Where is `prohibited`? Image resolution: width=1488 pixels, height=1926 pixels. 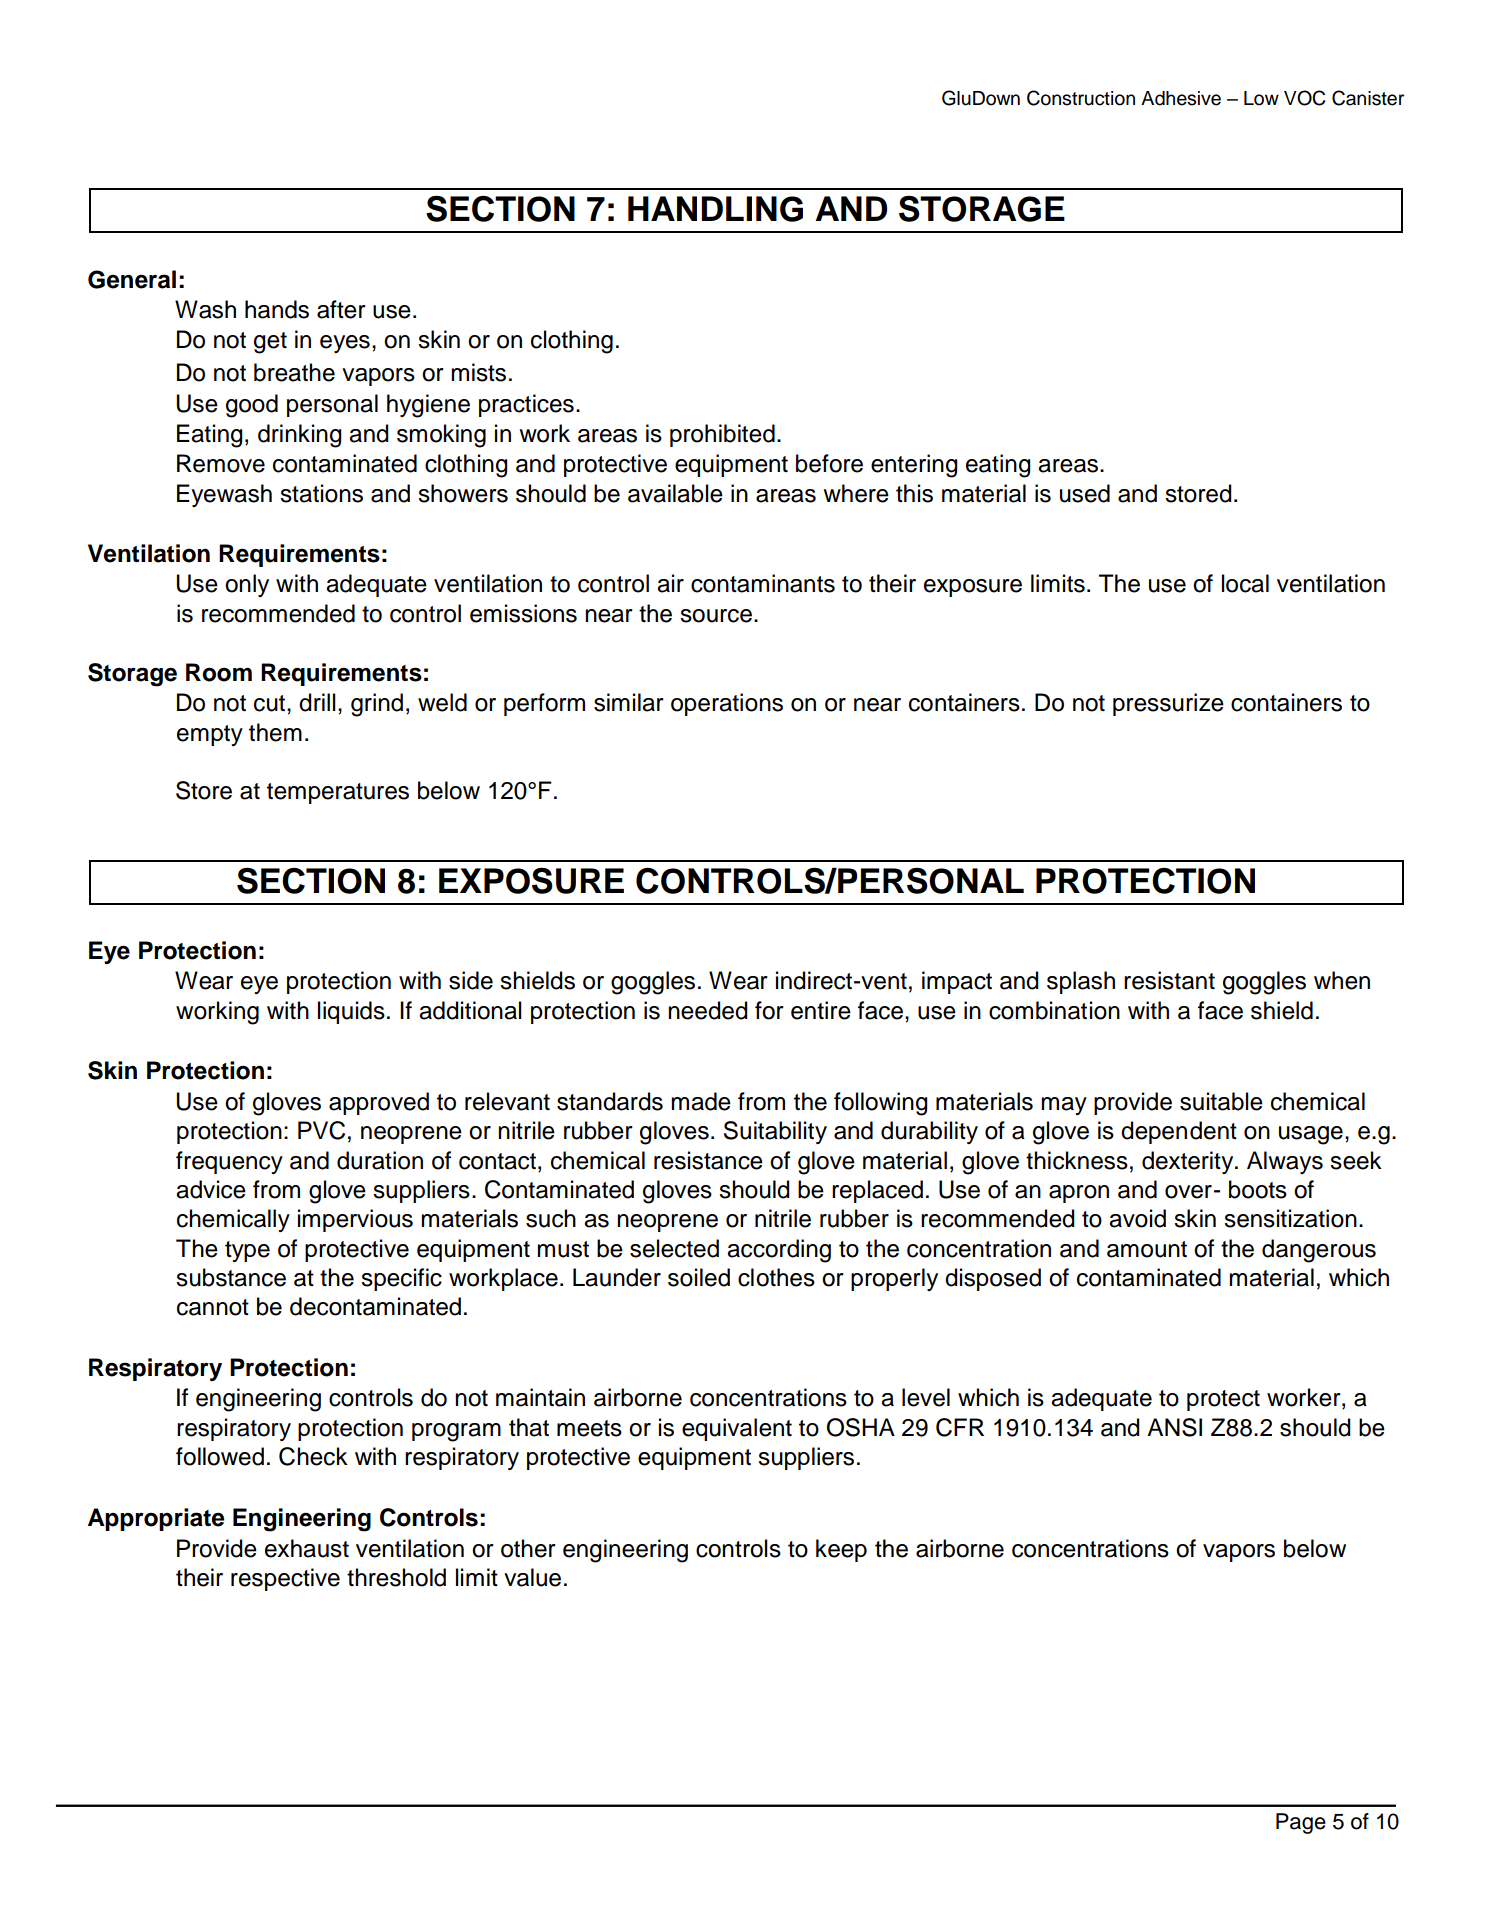
prohibited is located at coordinates (722, 435).
